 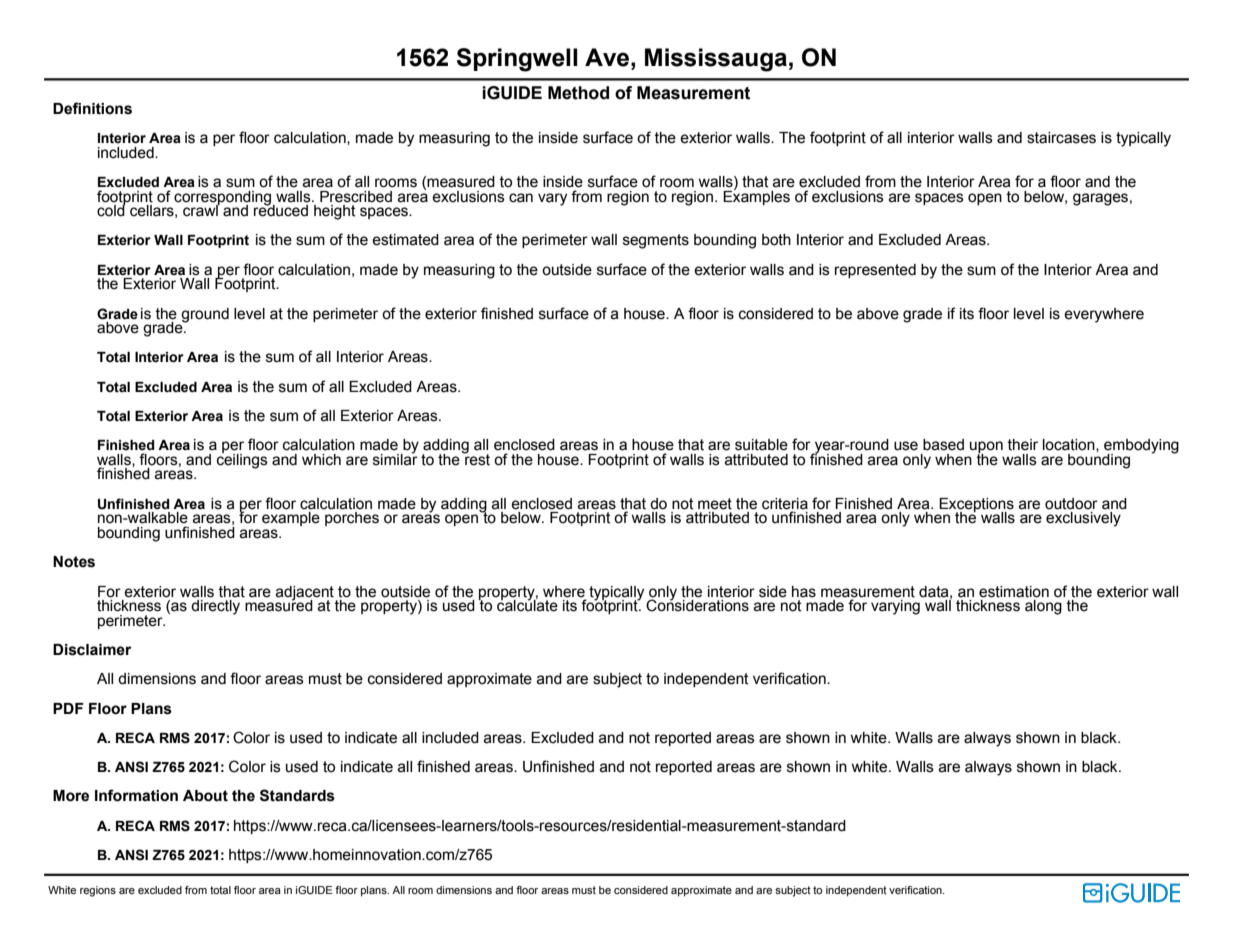 What do you see at coordinates (201, 210) in the screenshot?
I see `crawl` at bounding box center [201, 210].
